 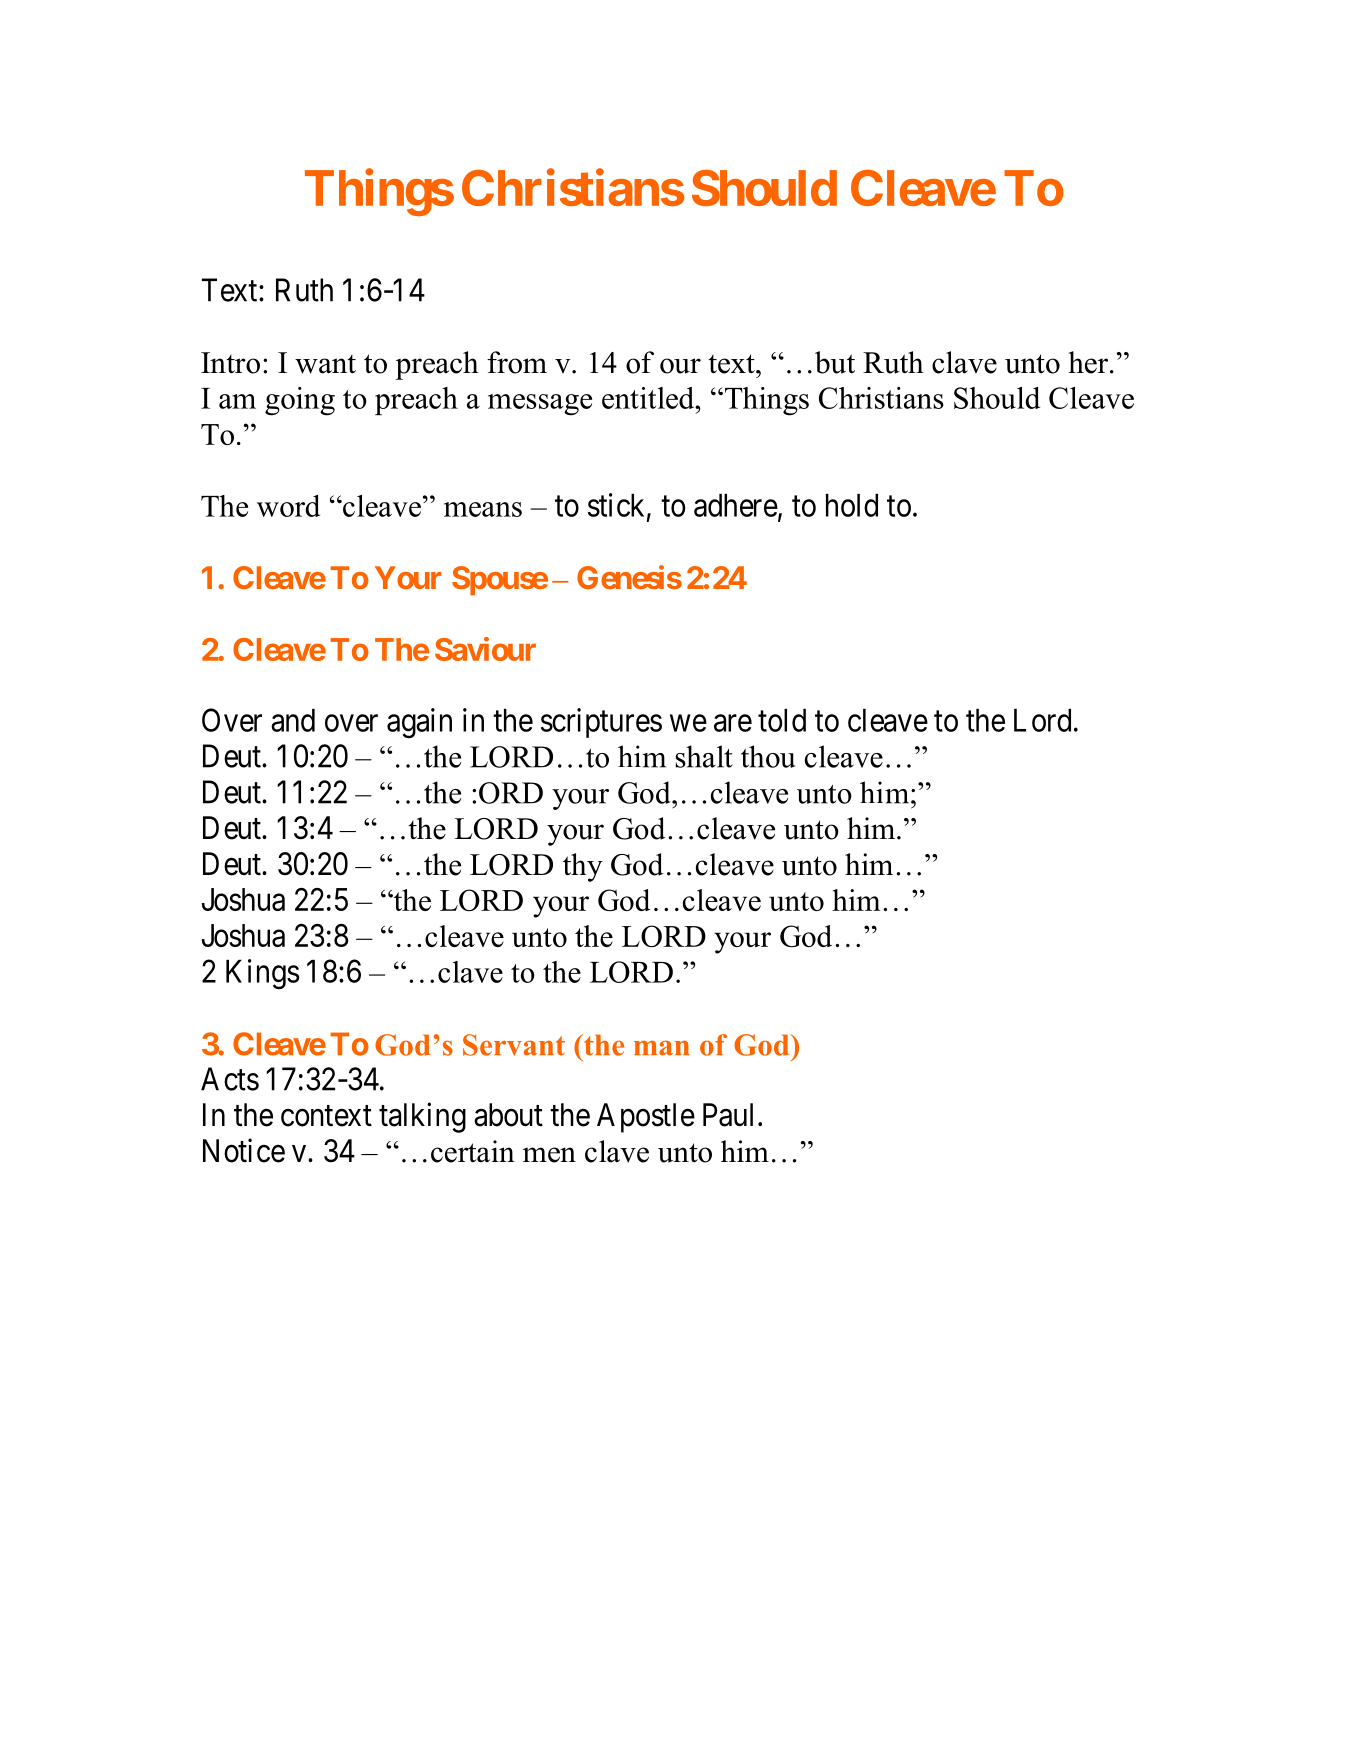 What do you see at coordinates (736, 505) in the document?
I see `adhere` at bounding box center [736, 505].
